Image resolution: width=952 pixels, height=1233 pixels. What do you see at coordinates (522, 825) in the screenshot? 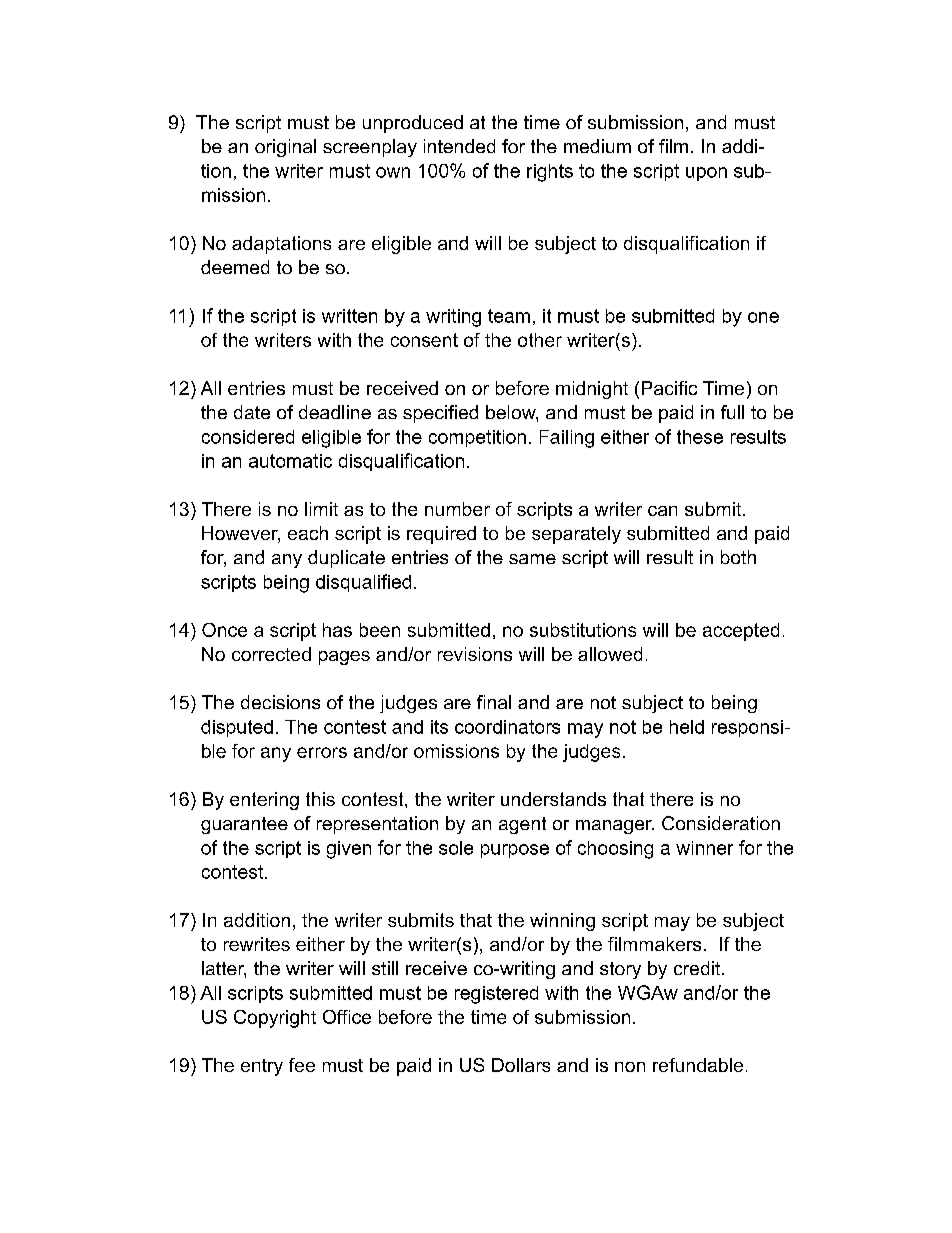
I see `agent` at bounding box center [522, 825].
